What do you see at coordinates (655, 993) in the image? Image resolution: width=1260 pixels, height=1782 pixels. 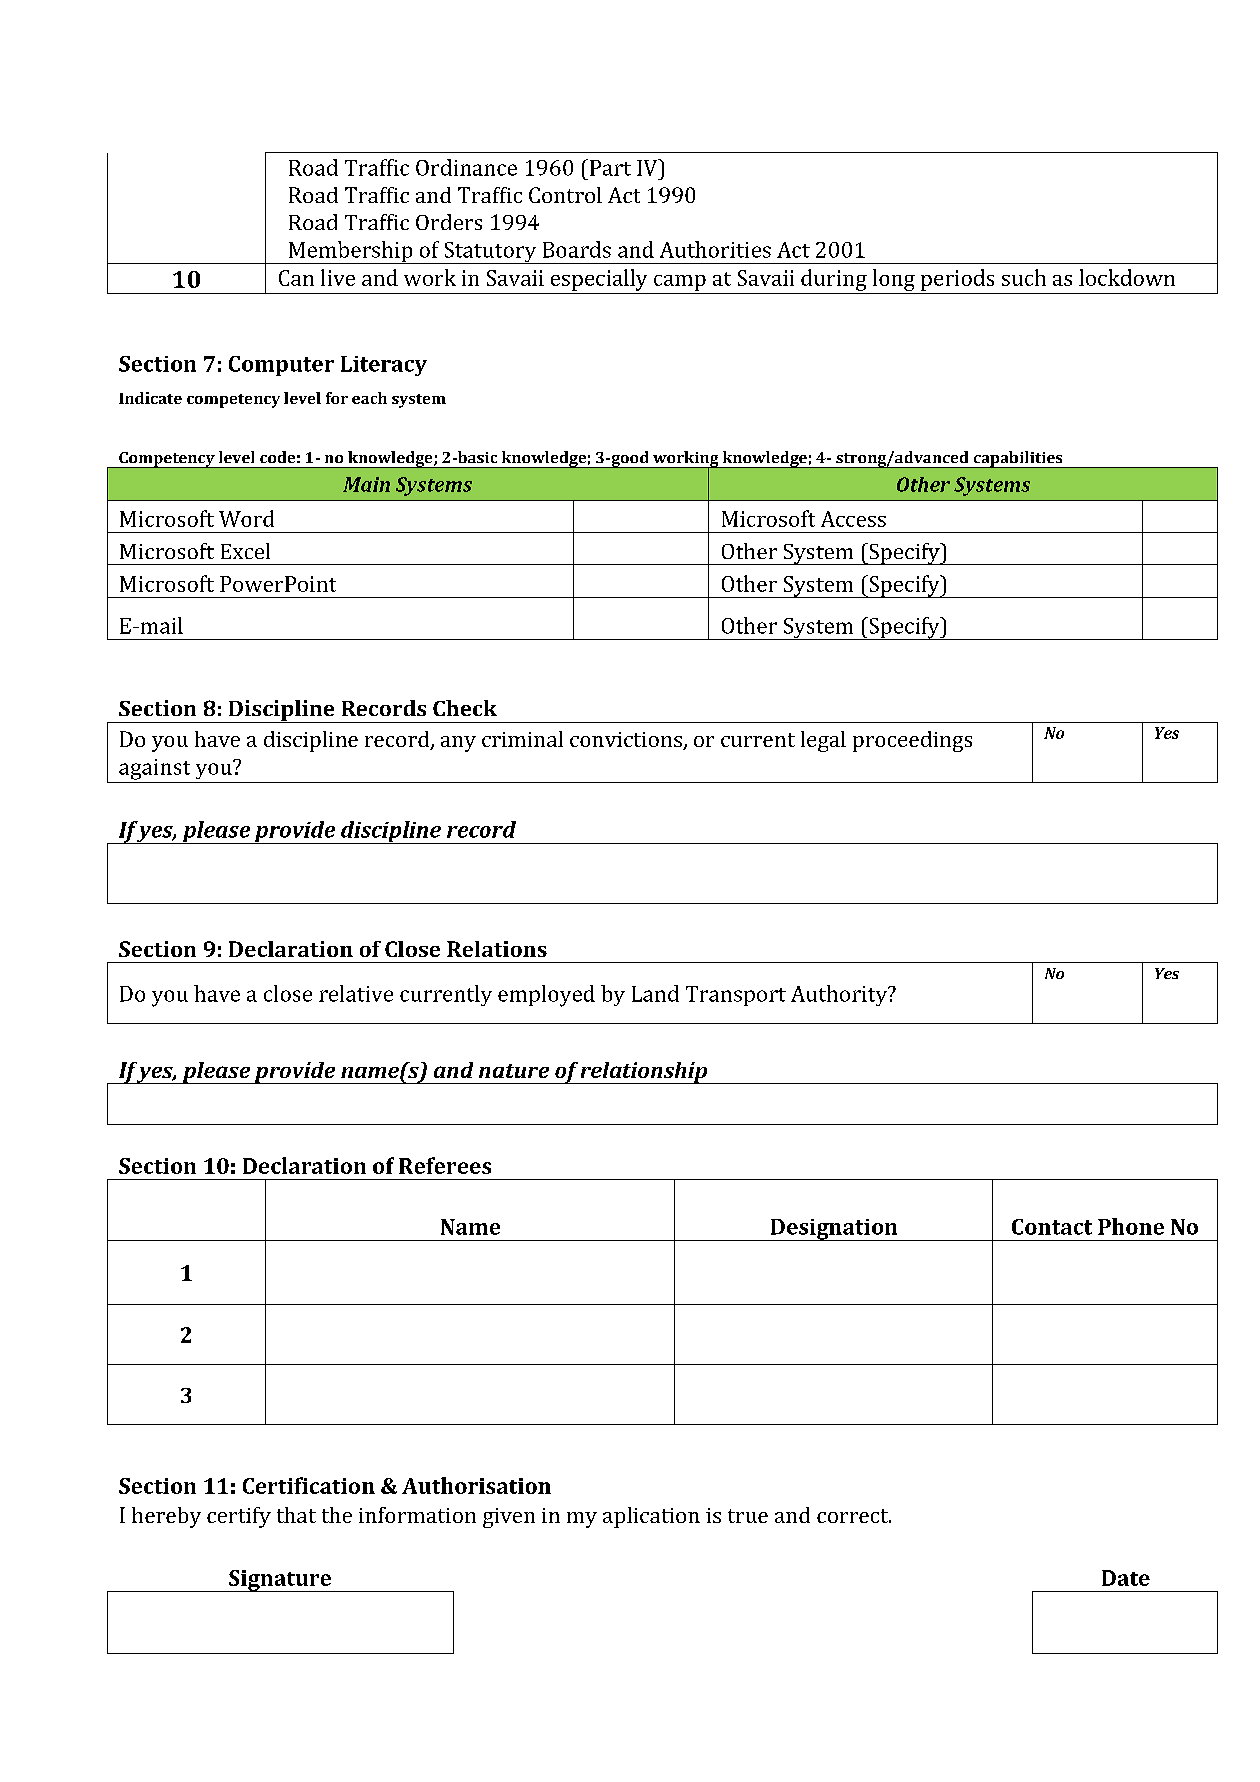 I see `Land` at bounding box center [655, 993].
